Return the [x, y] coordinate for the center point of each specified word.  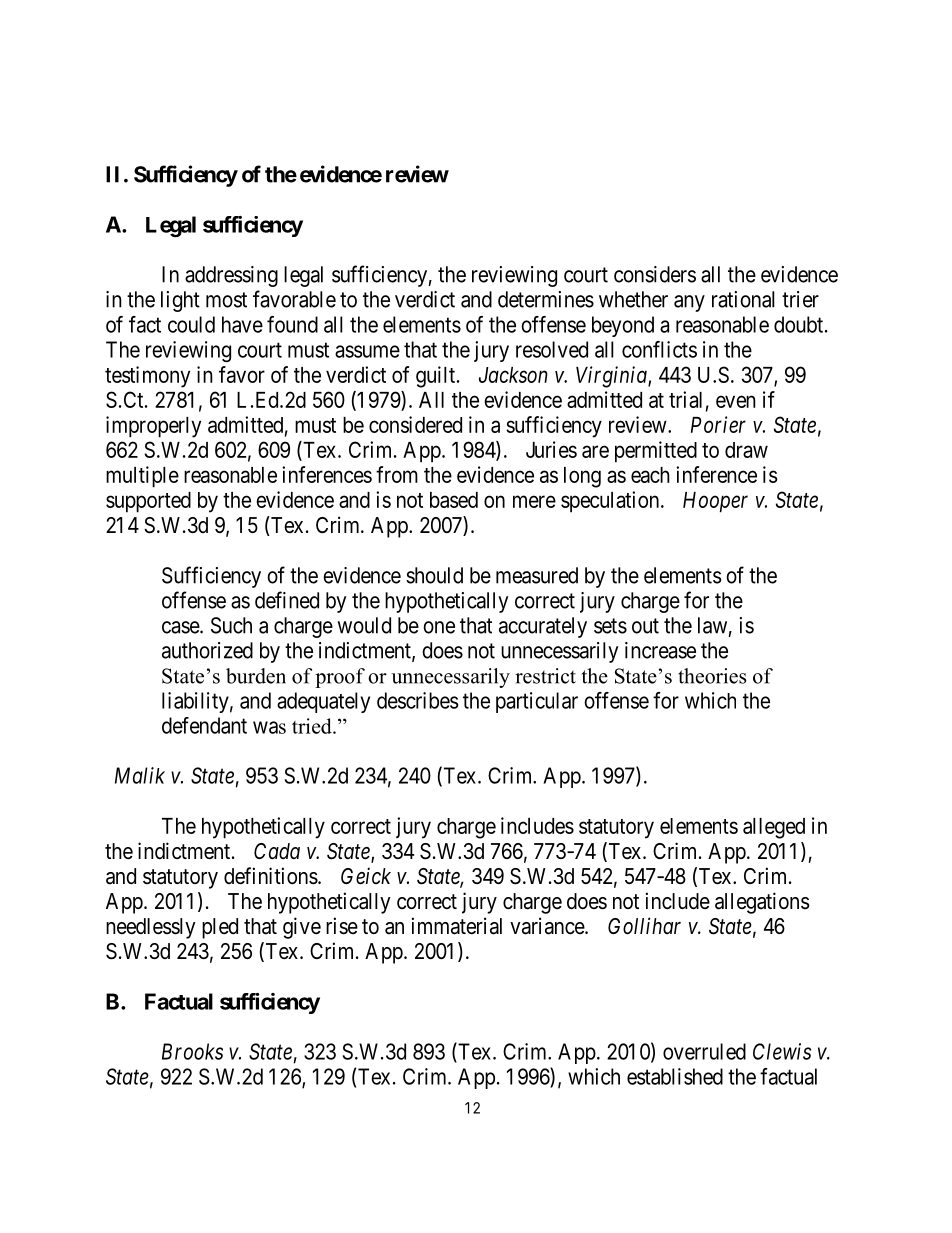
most [226, 300]
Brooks [192, 1051]
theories [712, 676]
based [454, 500]
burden [256, 676]
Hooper [715, 502]
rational [743, 299]
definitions [271, 876]
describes [417, 700]
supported [148, 502]
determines [546, 299]
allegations [762, 903]
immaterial [457, 926]
